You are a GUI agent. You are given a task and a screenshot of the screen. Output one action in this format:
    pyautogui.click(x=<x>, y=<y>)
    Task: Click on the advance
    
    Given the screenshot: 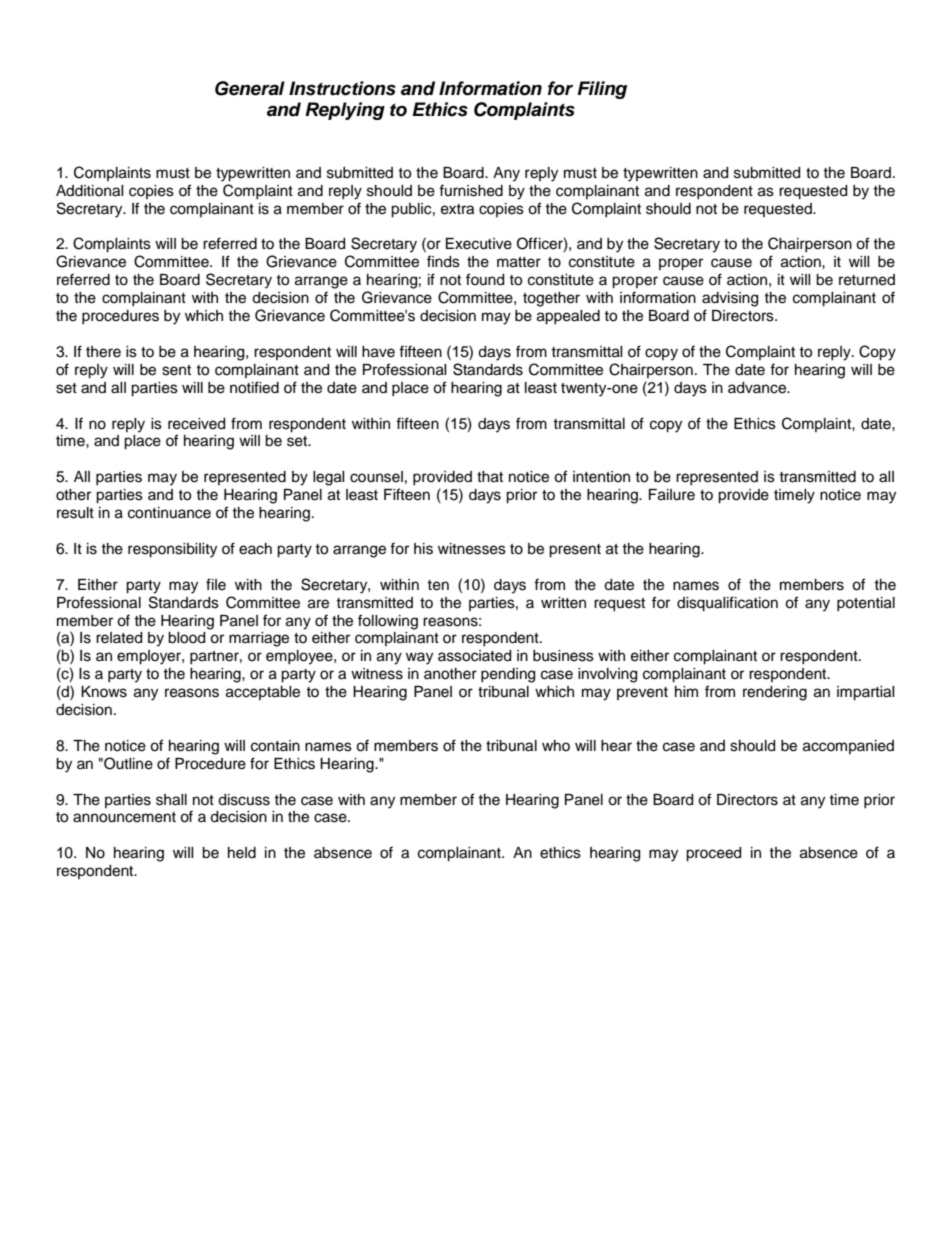 What is the action you would take?
    pyautogui.click(x=758, y=388)
